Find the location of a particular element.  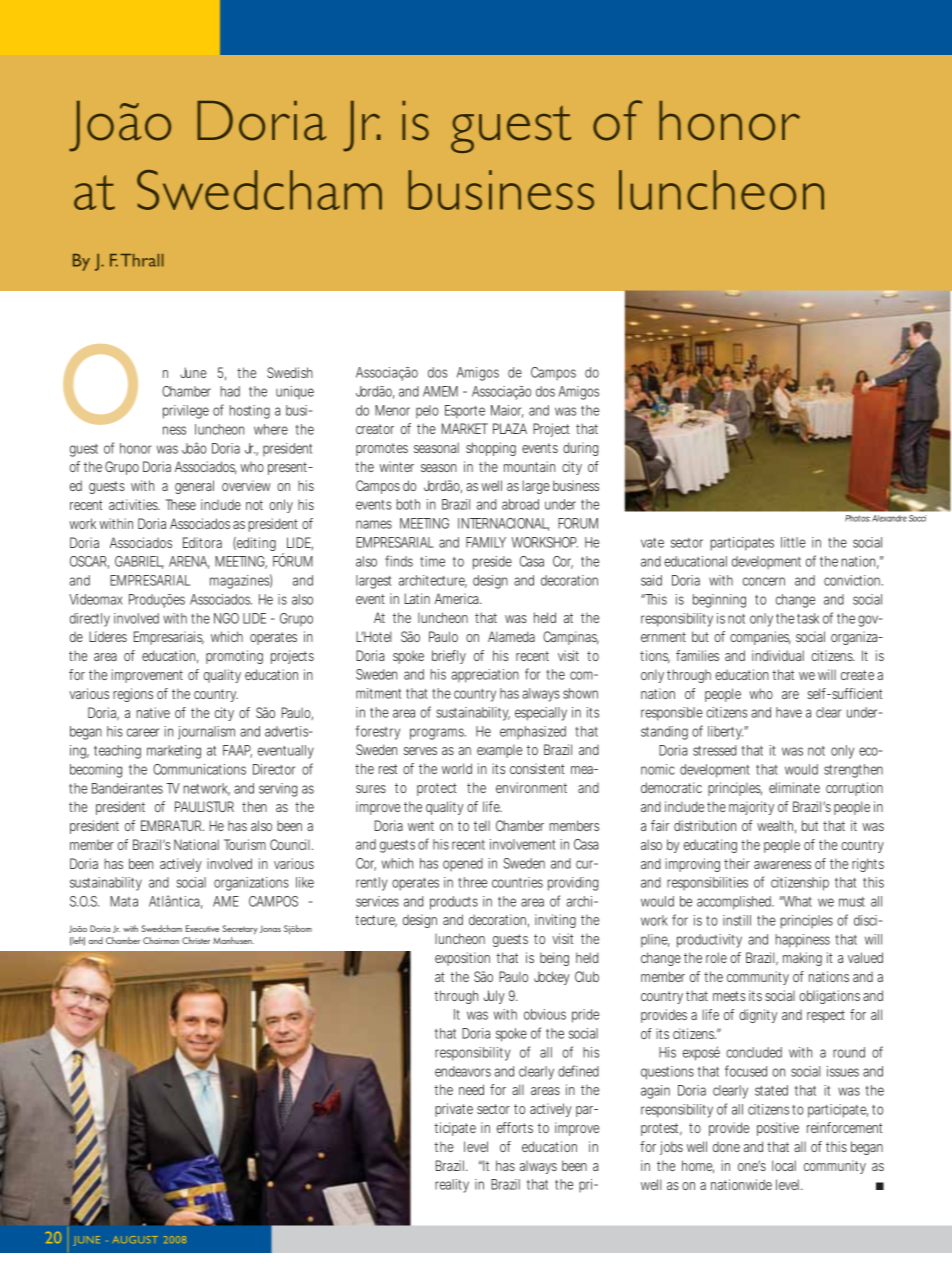

Thrall is located at coordinates (142, 260).
